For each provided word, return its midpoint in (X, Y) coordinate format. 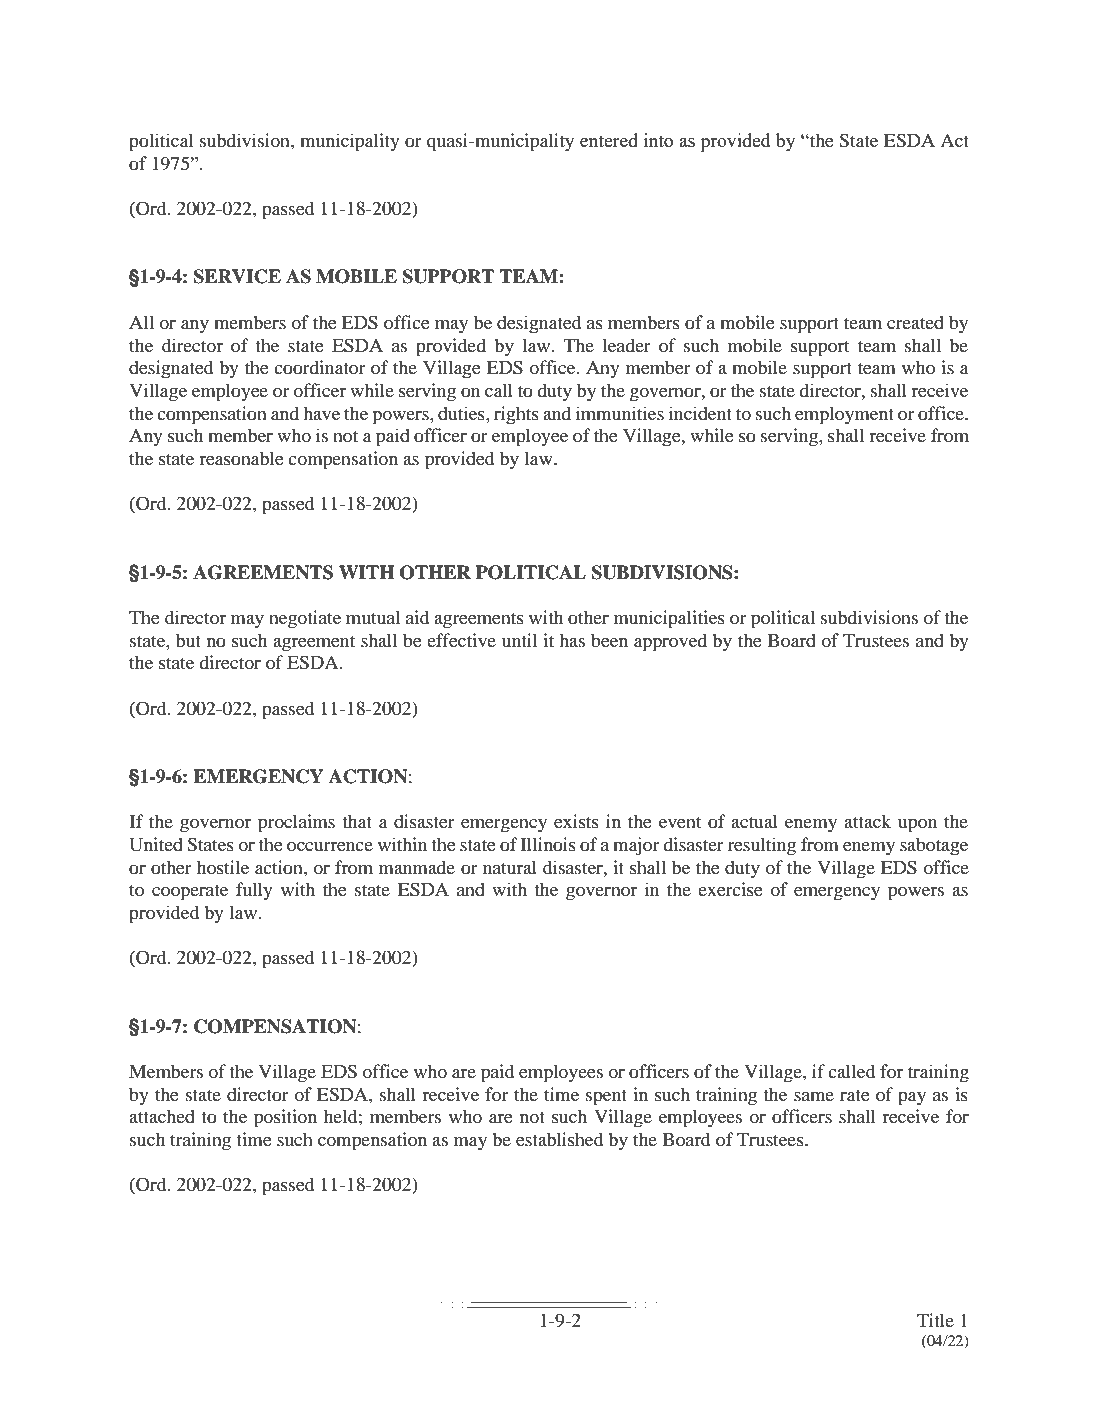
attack (867, 821)
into (658, 140)
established (559, 1139)
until (519, 640)
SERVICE (237, 276)
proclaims (296, 823)
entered (609, 140)
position (285, 1118)
